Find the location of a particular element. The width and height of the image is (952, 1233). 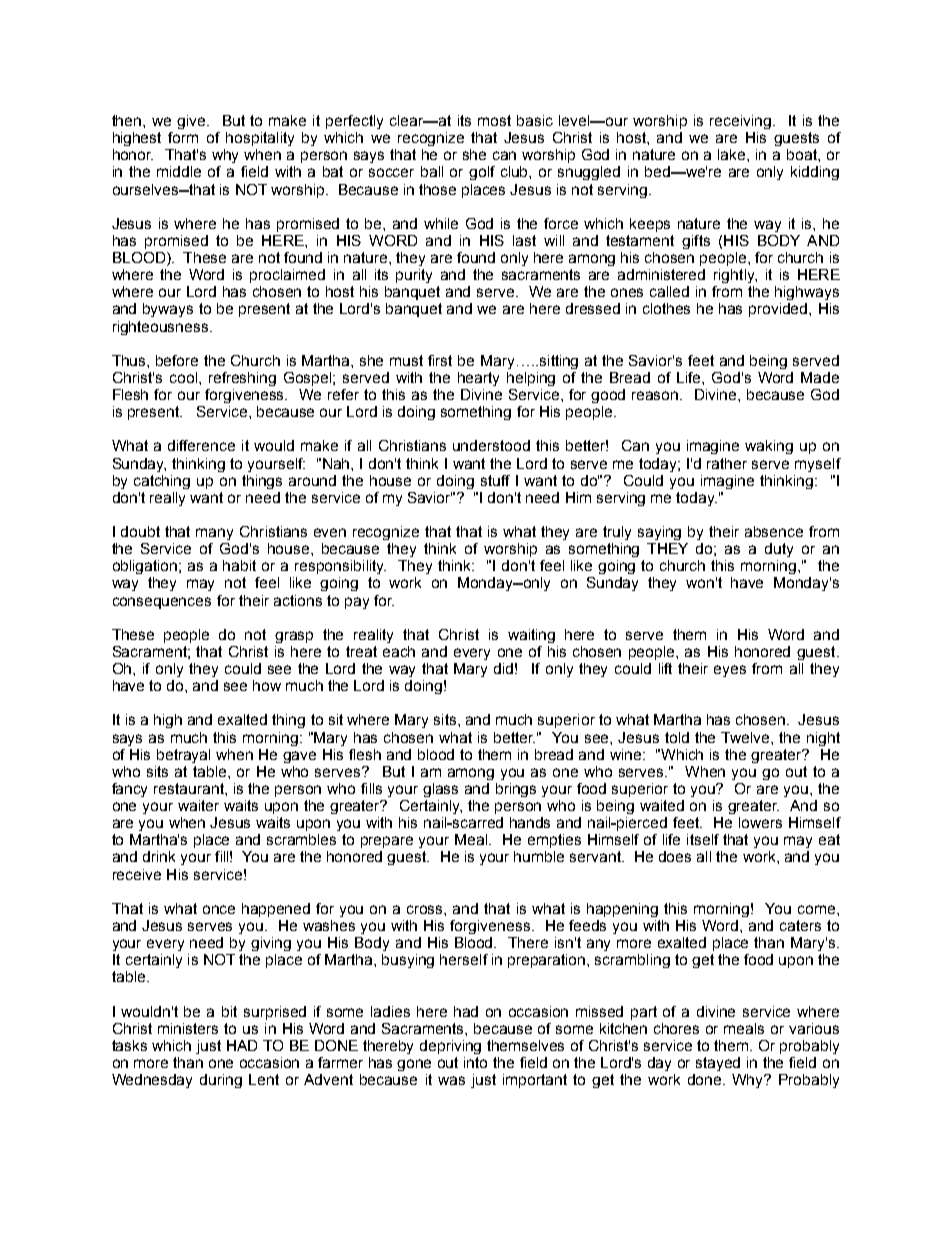

form is located at coordinates (183, 137).
